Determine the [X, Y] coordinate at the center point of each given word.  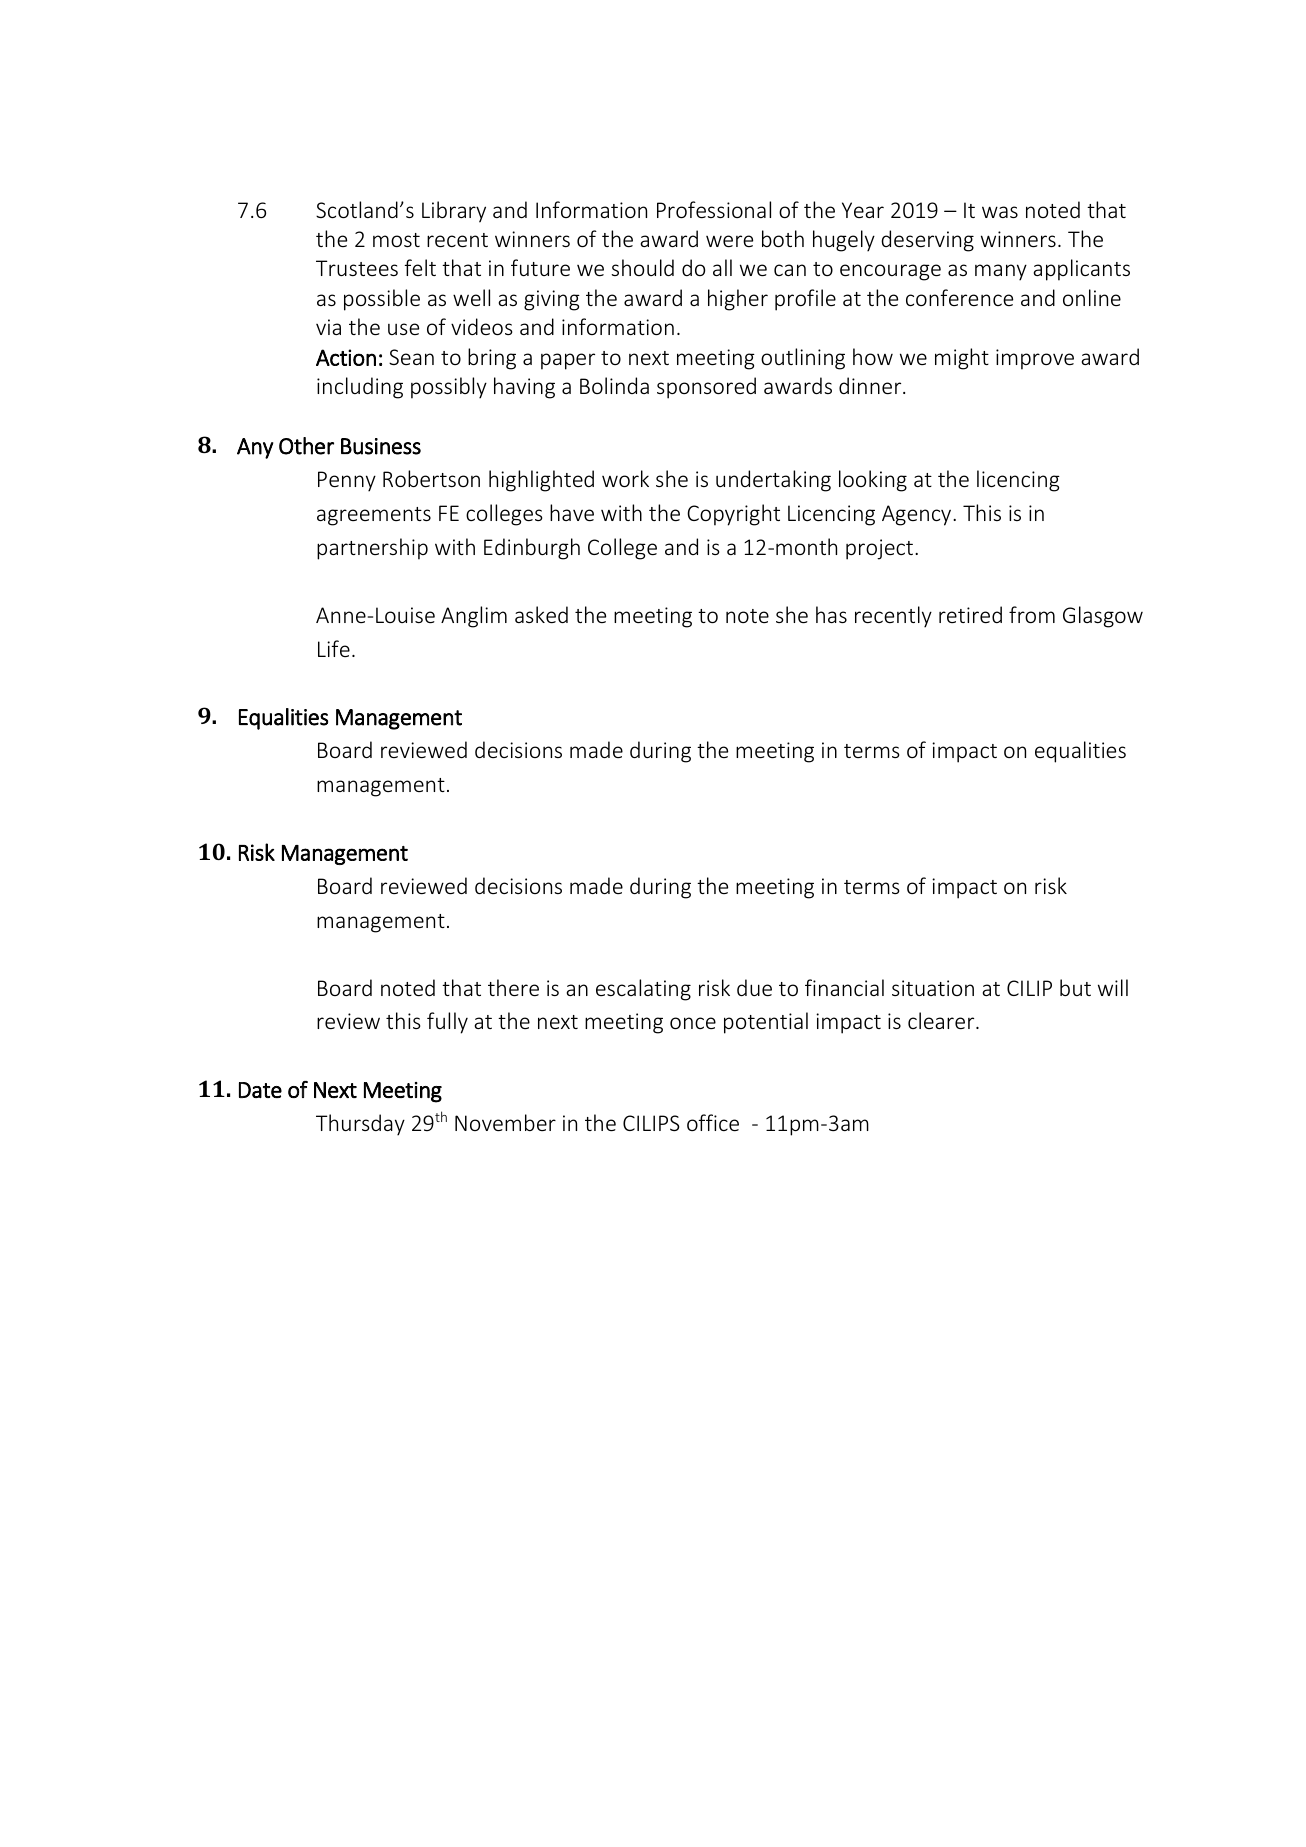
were [729, 241]
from [1032, 614]
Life [334, 648]
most [396, 240]
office [713, 1122]
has [831, 614]
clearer [942, 1020]
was [1000, 212]
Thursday [360, 1125]
